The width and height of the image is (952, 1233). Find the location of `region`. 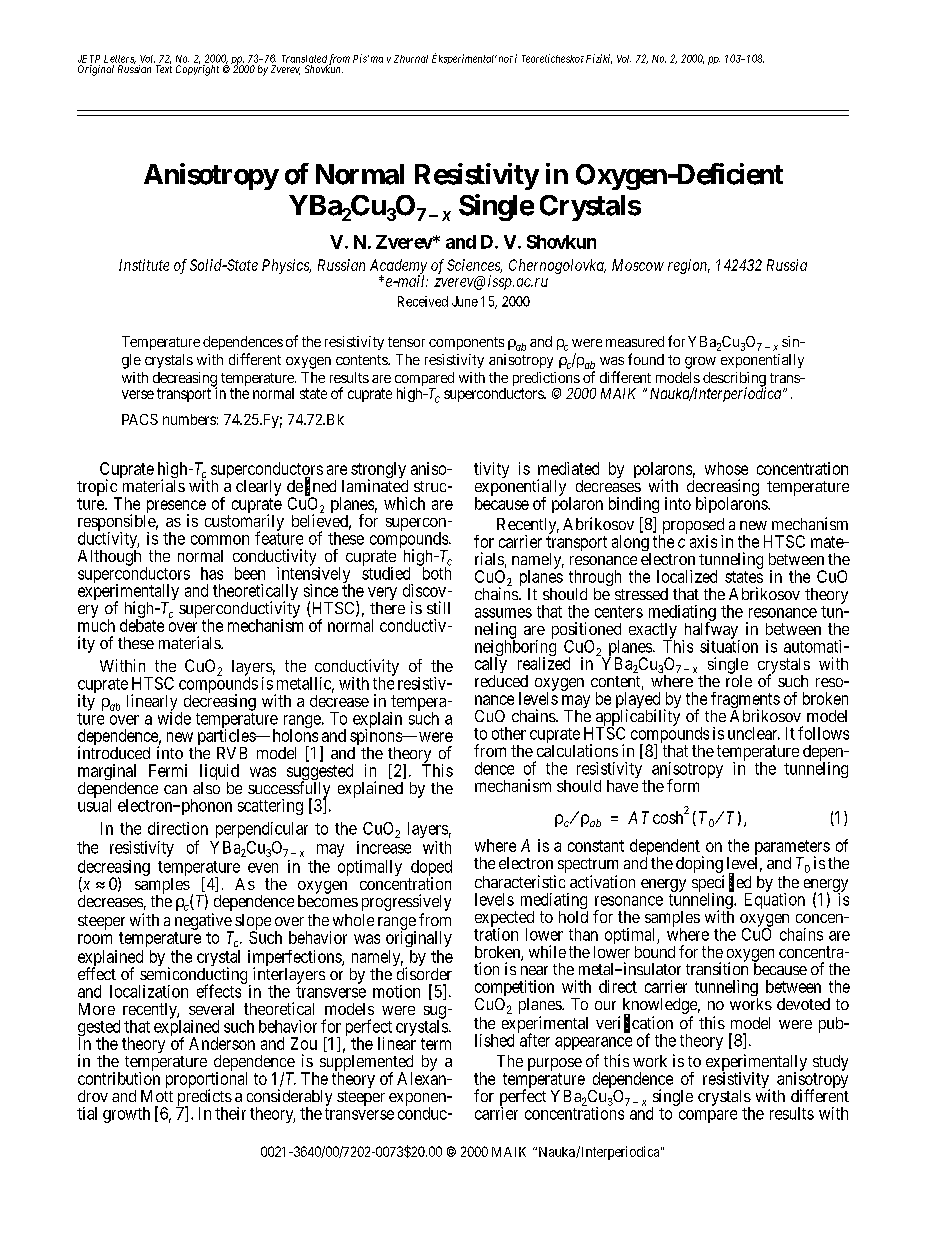

region is located at coordinates (689, 266).
